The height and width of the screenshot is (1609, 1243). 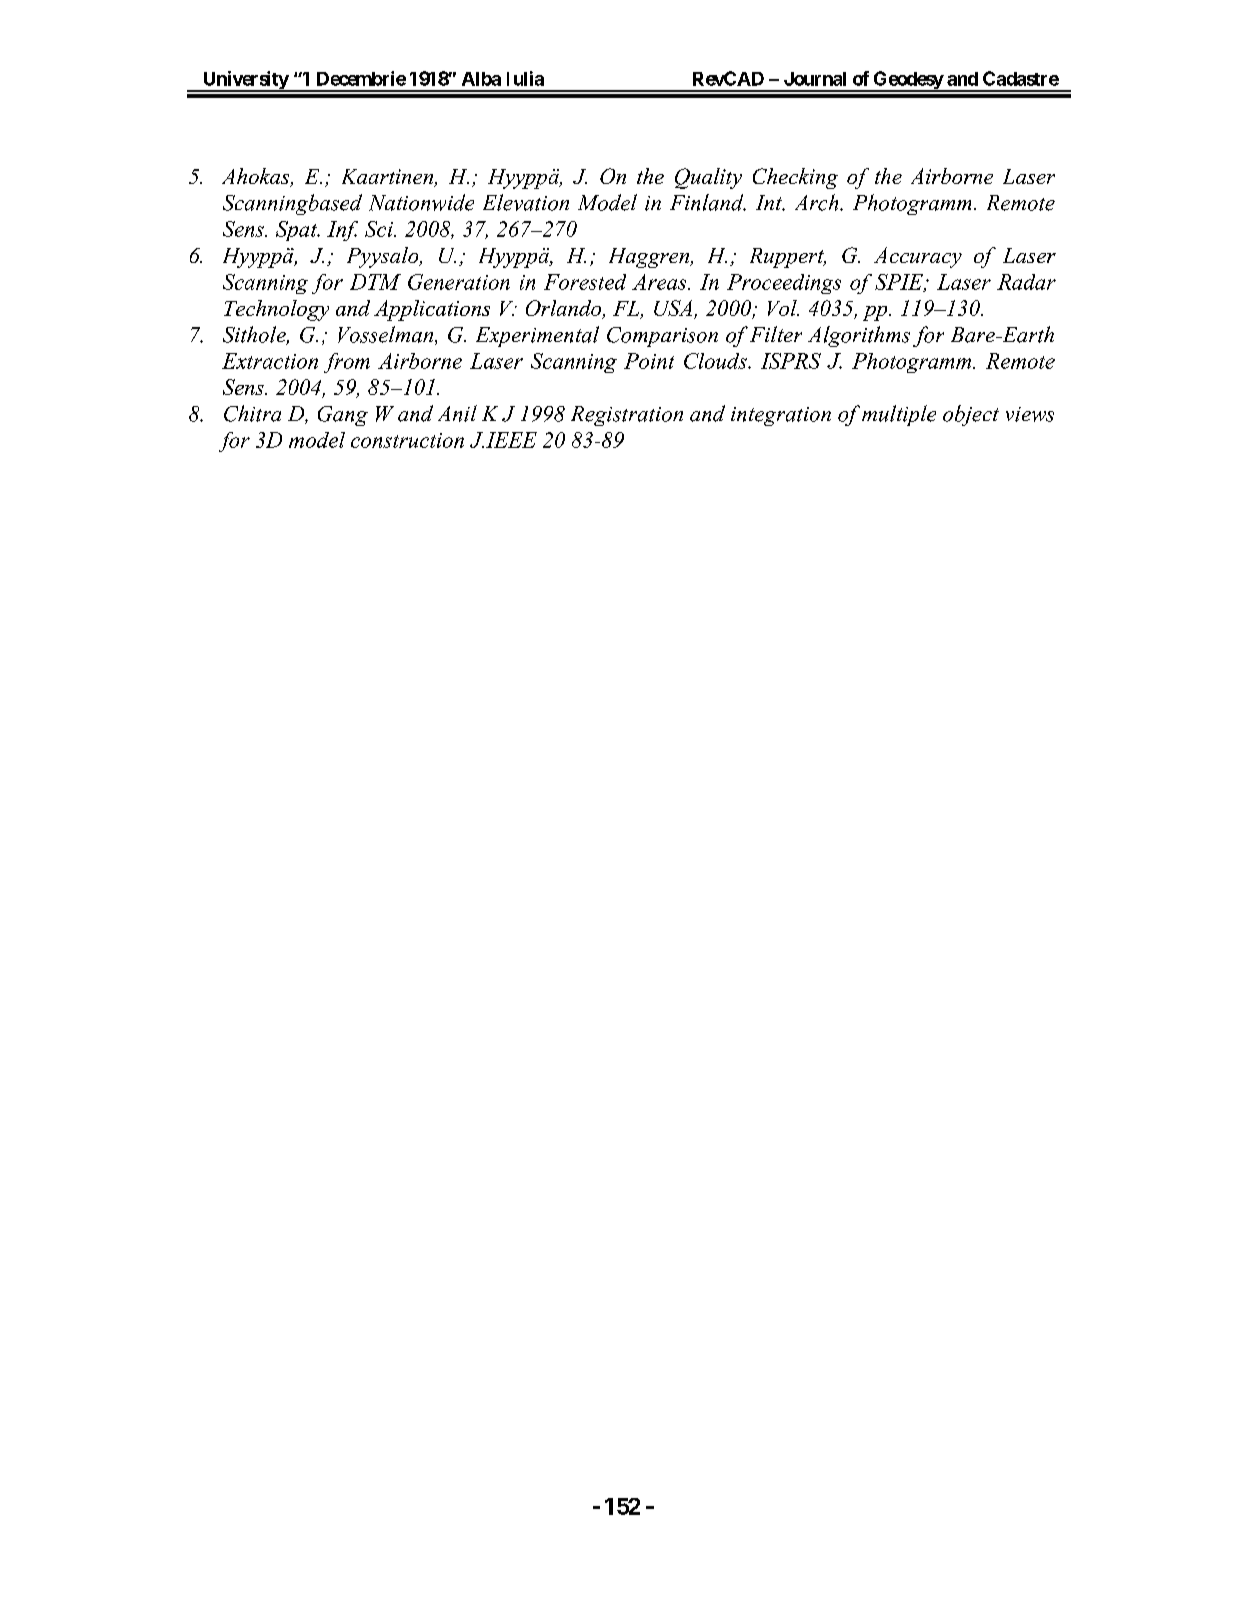 I want to click on Gang, so click(x=343, y=416).
